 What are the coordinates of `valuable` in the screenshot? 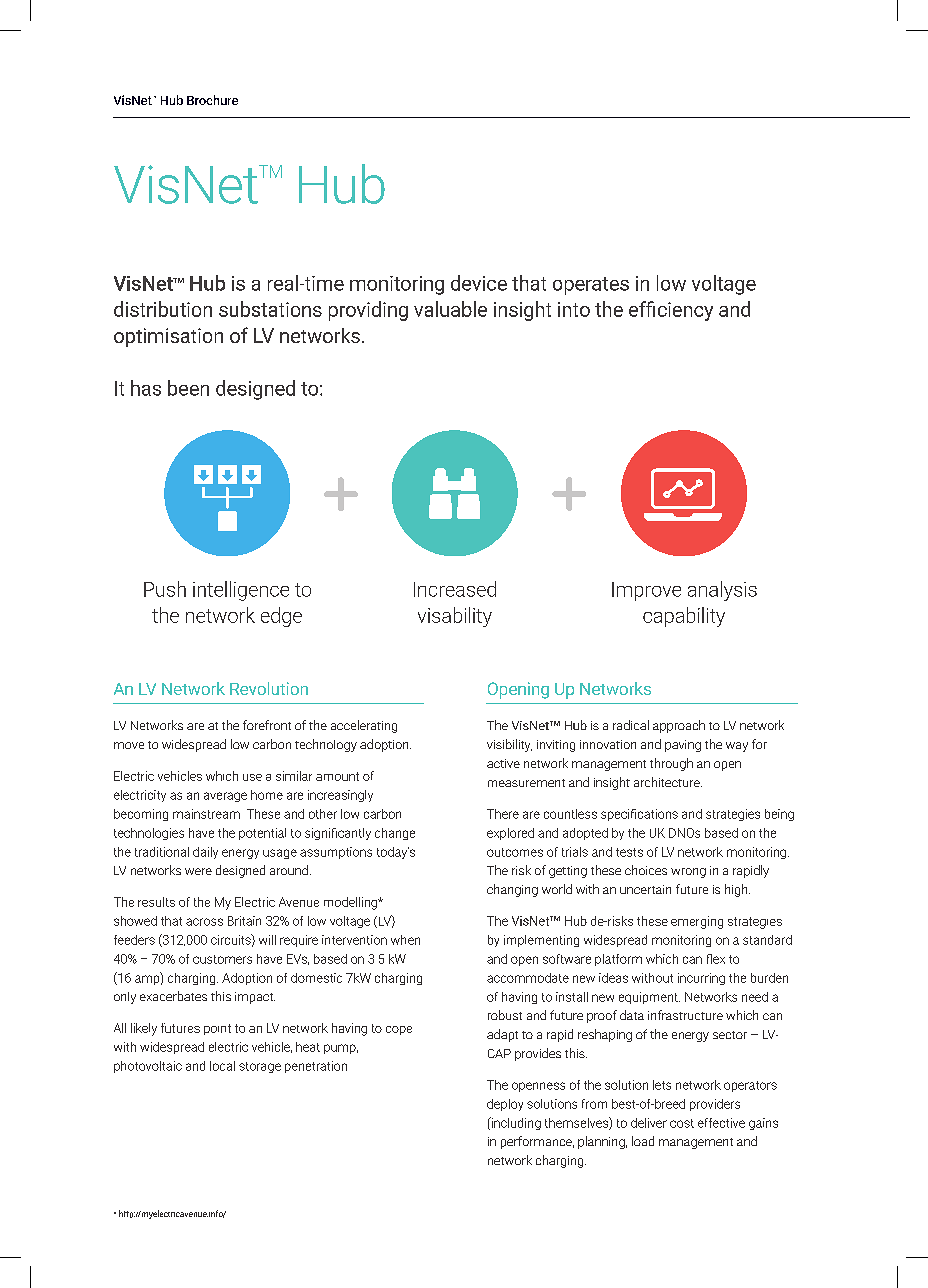 It's located at (450, 309).
